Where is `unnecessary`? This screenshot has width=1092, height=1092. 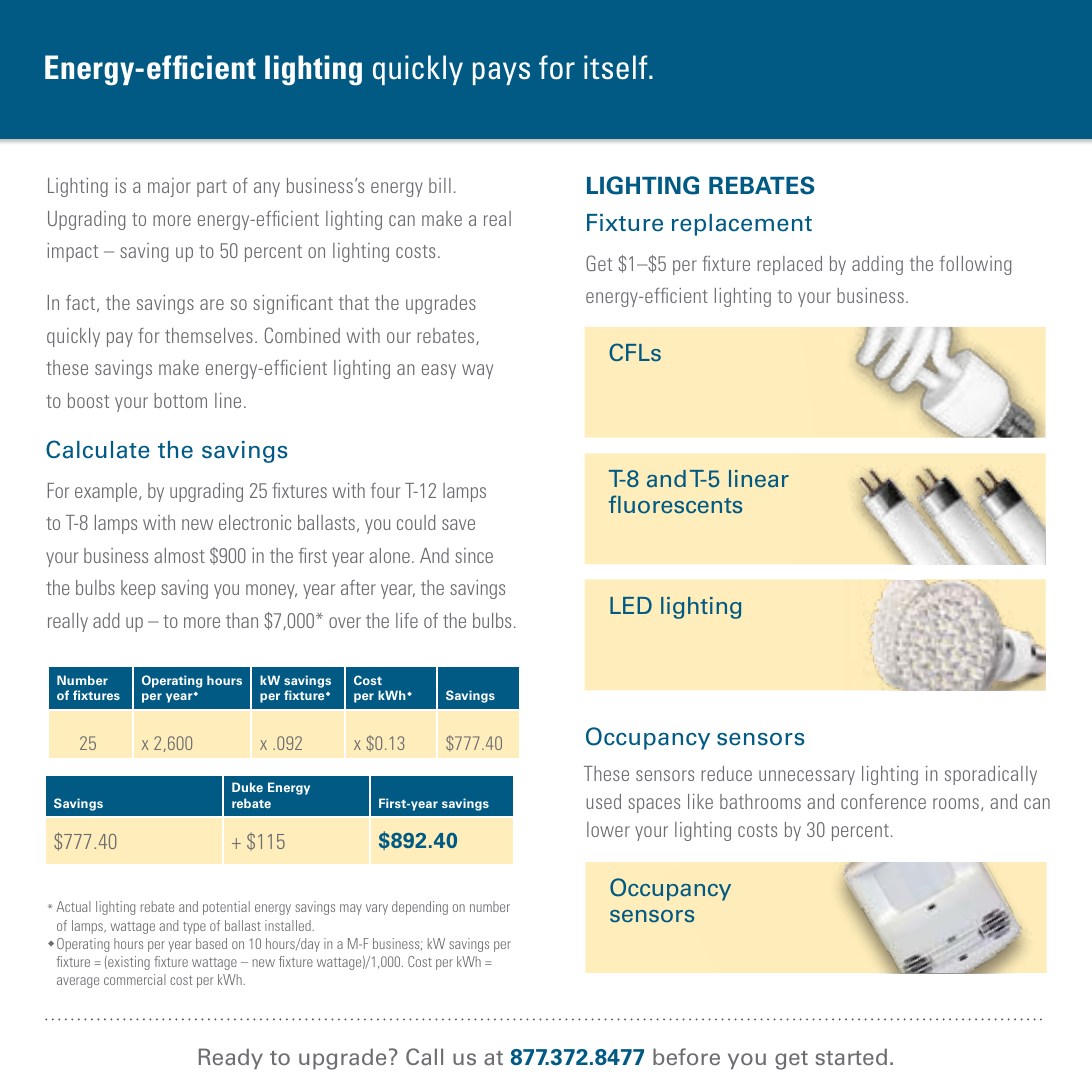
unnecessary is located at coordinates (807, 777).
